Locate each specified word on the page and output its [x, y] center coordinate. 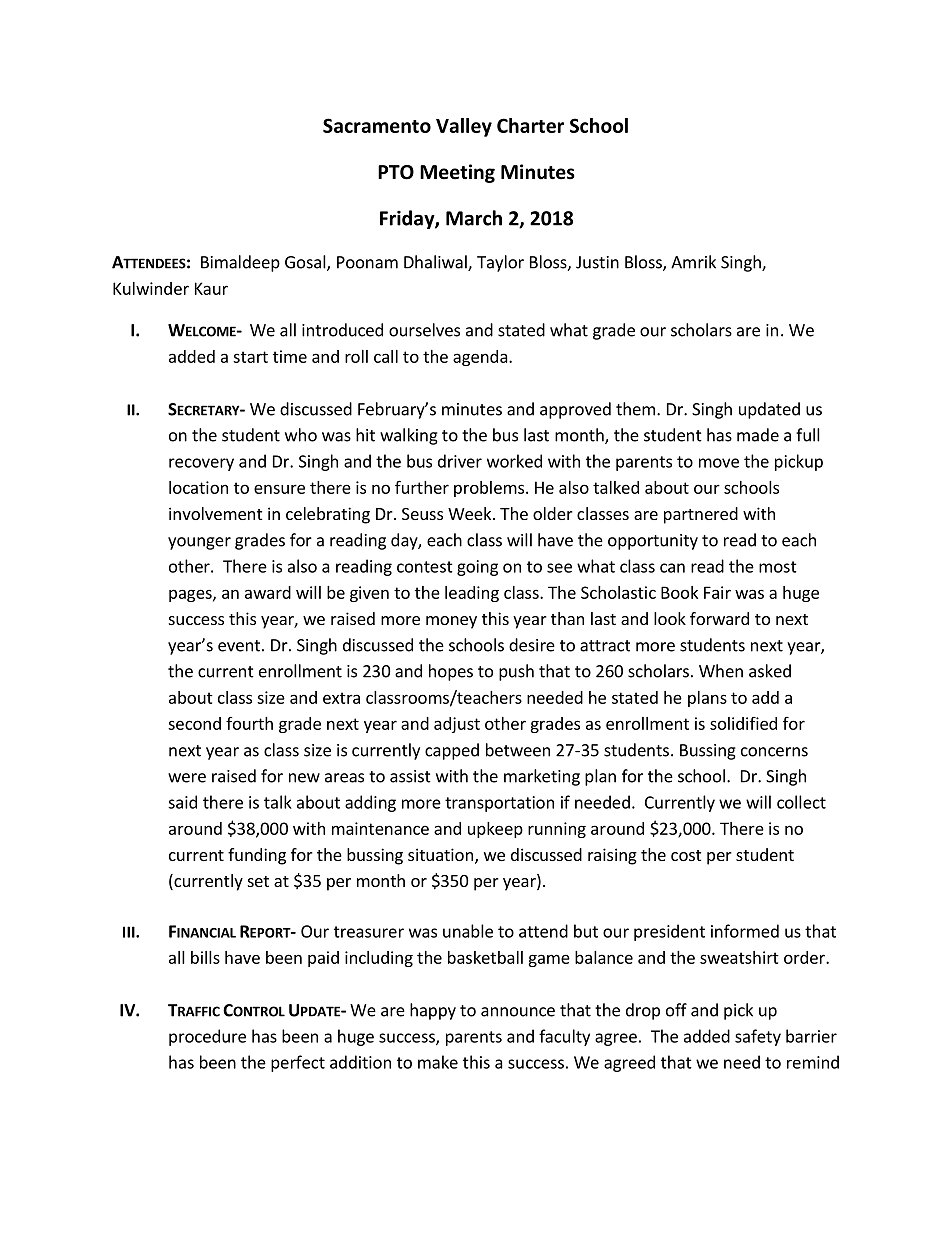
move [719, 463]
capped [452, 751]
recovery [201, 464]
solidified [743, 723]
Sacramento [377, 125]
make [438, 1062]
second [194, 723]
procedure [207, 1037]
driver [460, 461]
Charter [530, 125]
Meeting [457, 173]
